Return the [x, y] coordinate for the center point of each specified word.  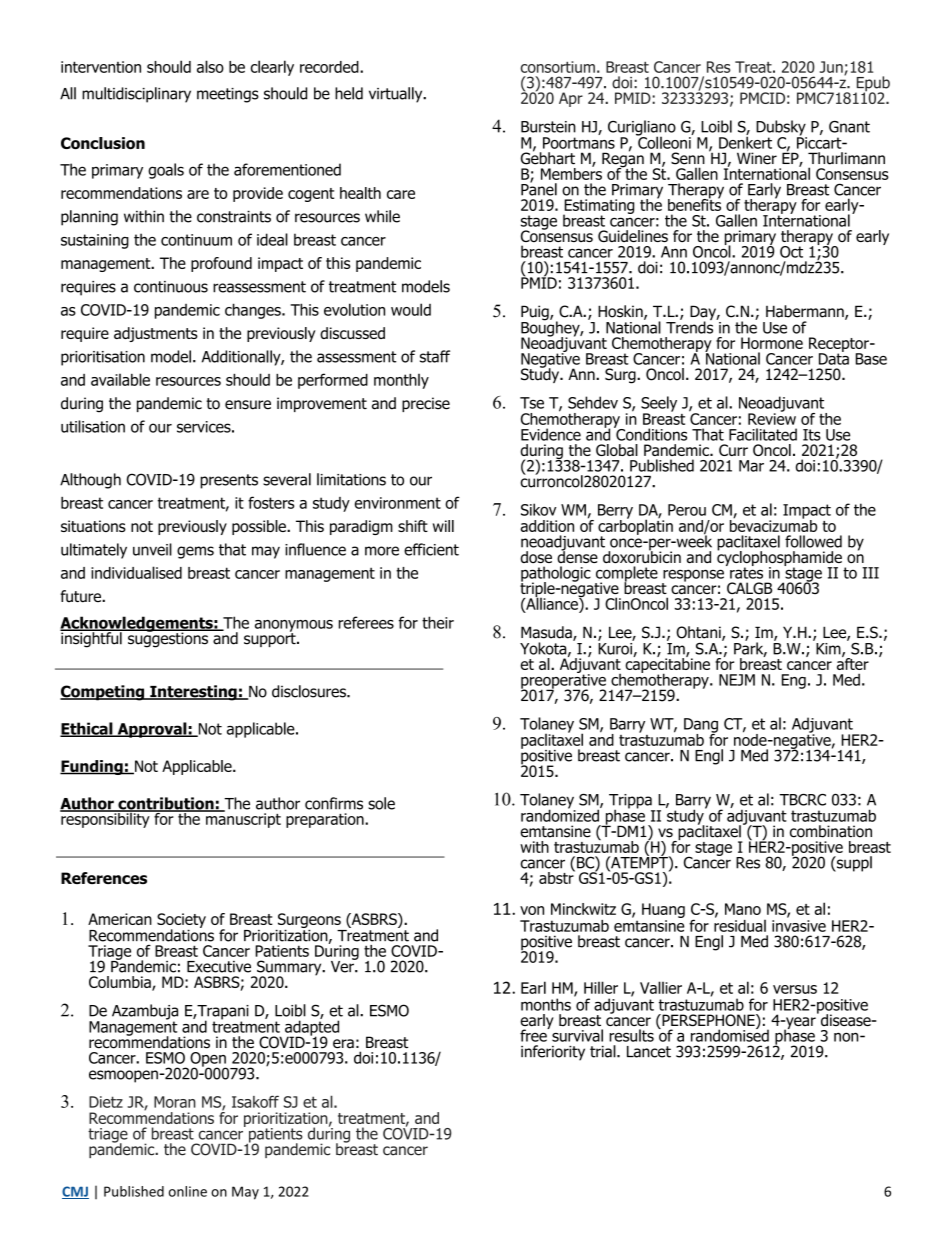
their [438, 622]
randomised [730, 1034]
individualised [136, 572]
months [546, 1004]
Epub [872, 85]
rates [746, 572]
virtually [397, 95]
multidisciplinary [136, 95]
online [188, 1191]
